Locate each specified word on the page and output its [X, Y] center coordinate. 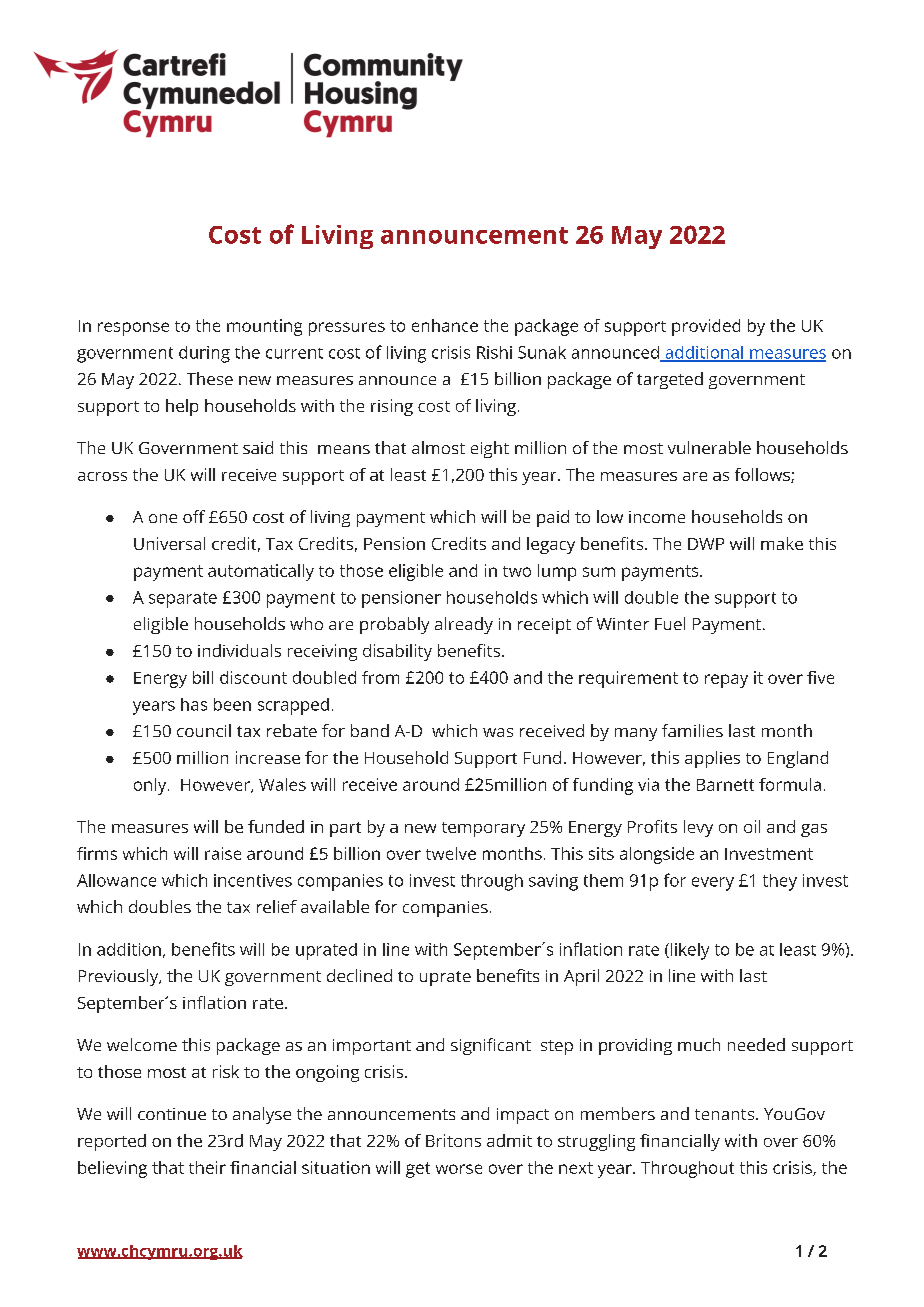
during [204, 354]
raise [223, 853]
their [207, 1167]
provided [706, 327]
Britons [453, 1140]
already [464, 625]
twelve [451, 853]
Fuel [670, 623]
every [713, 884]
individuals [239, 650]
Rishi [494, 352]
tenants [724, 1114]
